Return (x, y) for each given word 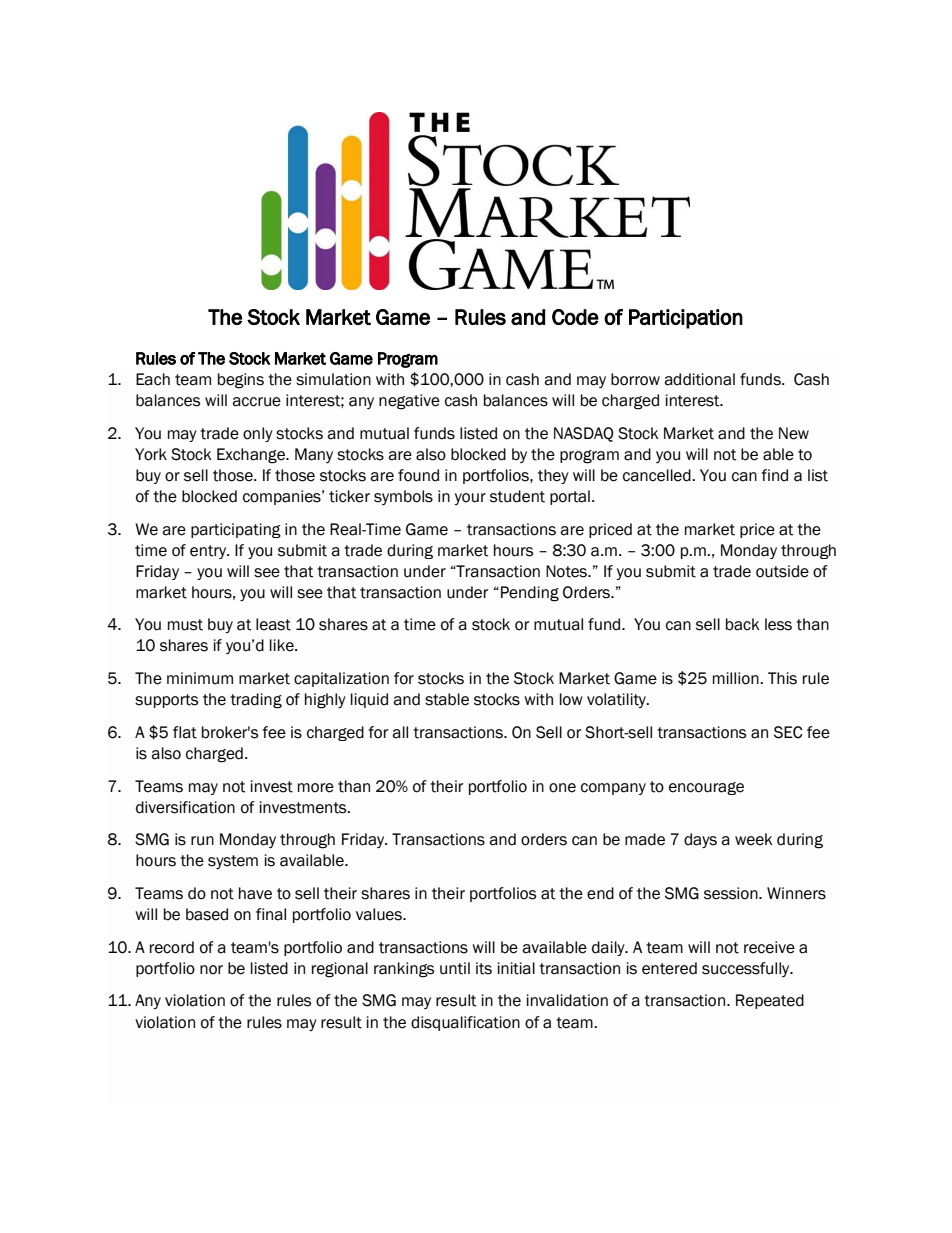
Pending (530, 594)
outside (782, 571)
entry (209, 552)
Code (575, 317)
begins (241, 381)
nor (211, 970)
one (562, 788)
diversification (185, 807)
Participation (686, 319)
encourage (706, 788)
